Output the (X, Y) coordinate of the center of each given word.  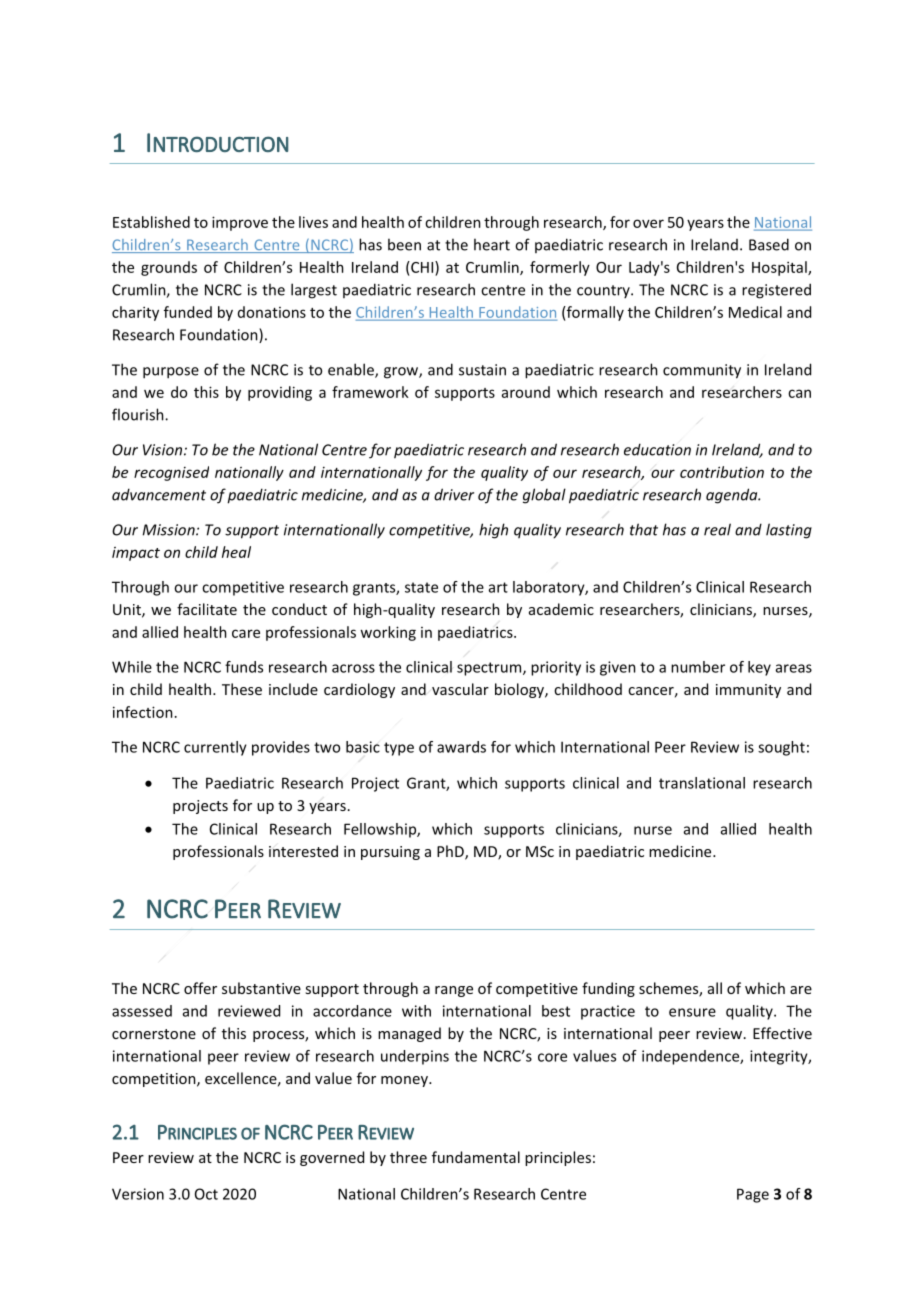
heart (492, 244)
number (698, 667)
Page (753, 1195)
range (454, 991)
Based (769, 244)
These (242, 689)
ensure (692, 1012)
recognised (171, 473)
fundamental (476, 1157)
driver (454, 494)
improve (240, 223)
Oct (206, 1194)
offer (200, 988)
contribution (722, 472)
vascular (460, 689)
